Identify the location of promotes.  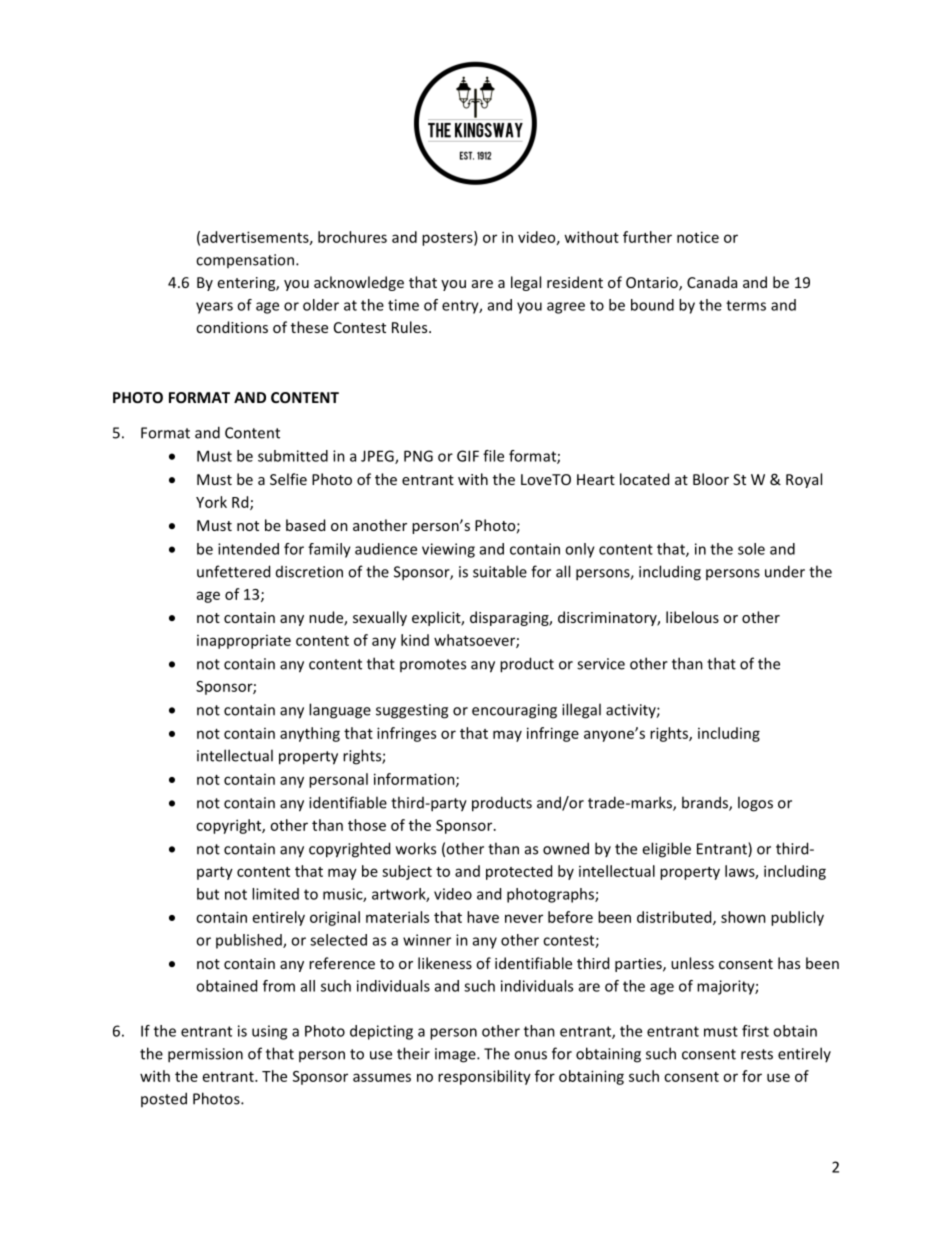
(433, 665).
